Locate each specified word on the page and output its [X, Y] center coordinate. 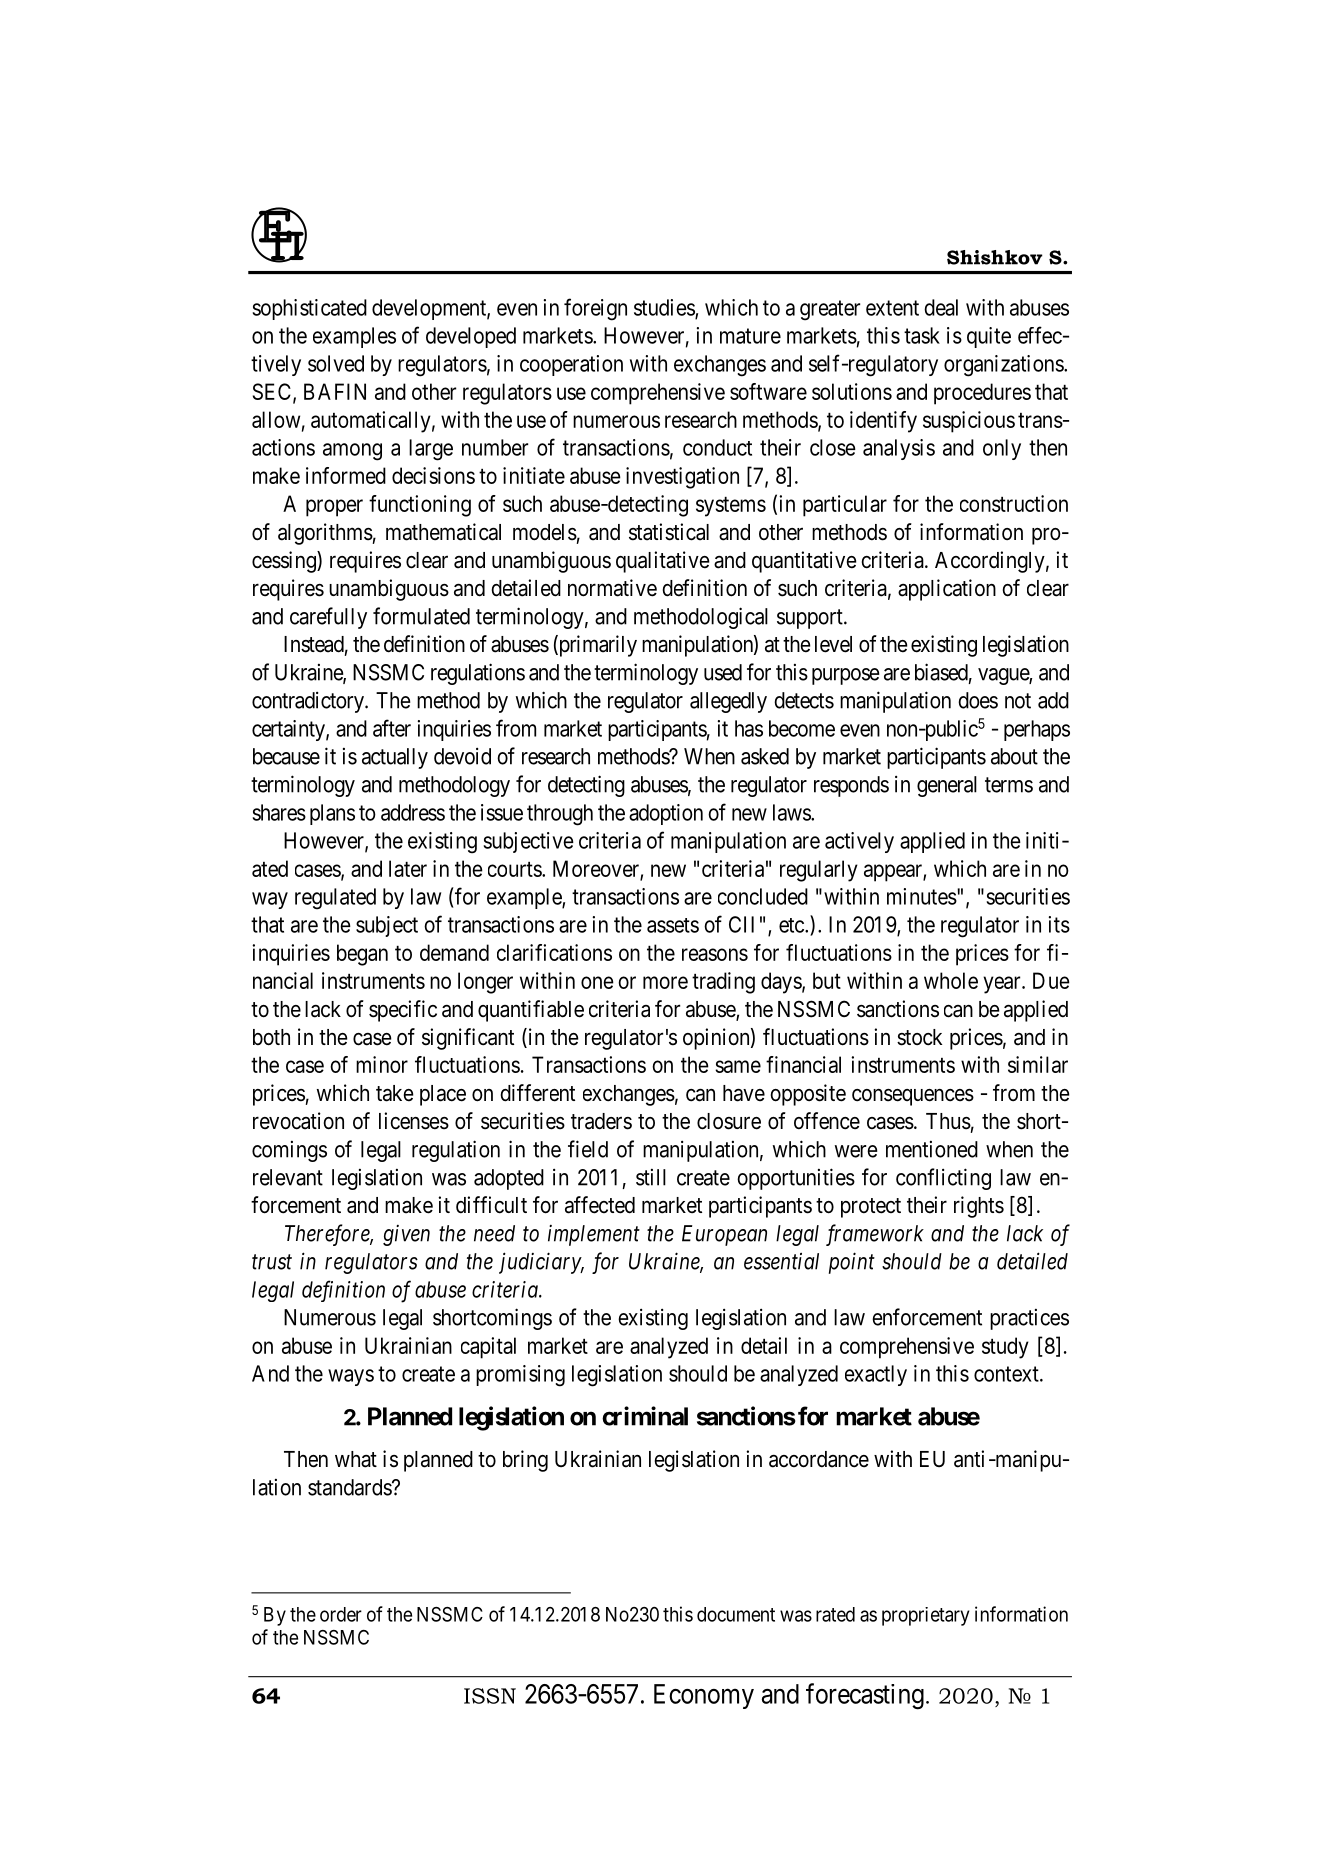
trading [723, 983]
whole [951, 980]
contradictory [309, 702]
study [1005, 1348]
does [978, 700]
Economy [704, 1696]
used [723, 672]
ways [351, 1377]
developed [471, 337]
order [341, 1614]
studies [665, 308]
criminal [645, 1416]
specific [403, 1011]
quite [989, 337]
